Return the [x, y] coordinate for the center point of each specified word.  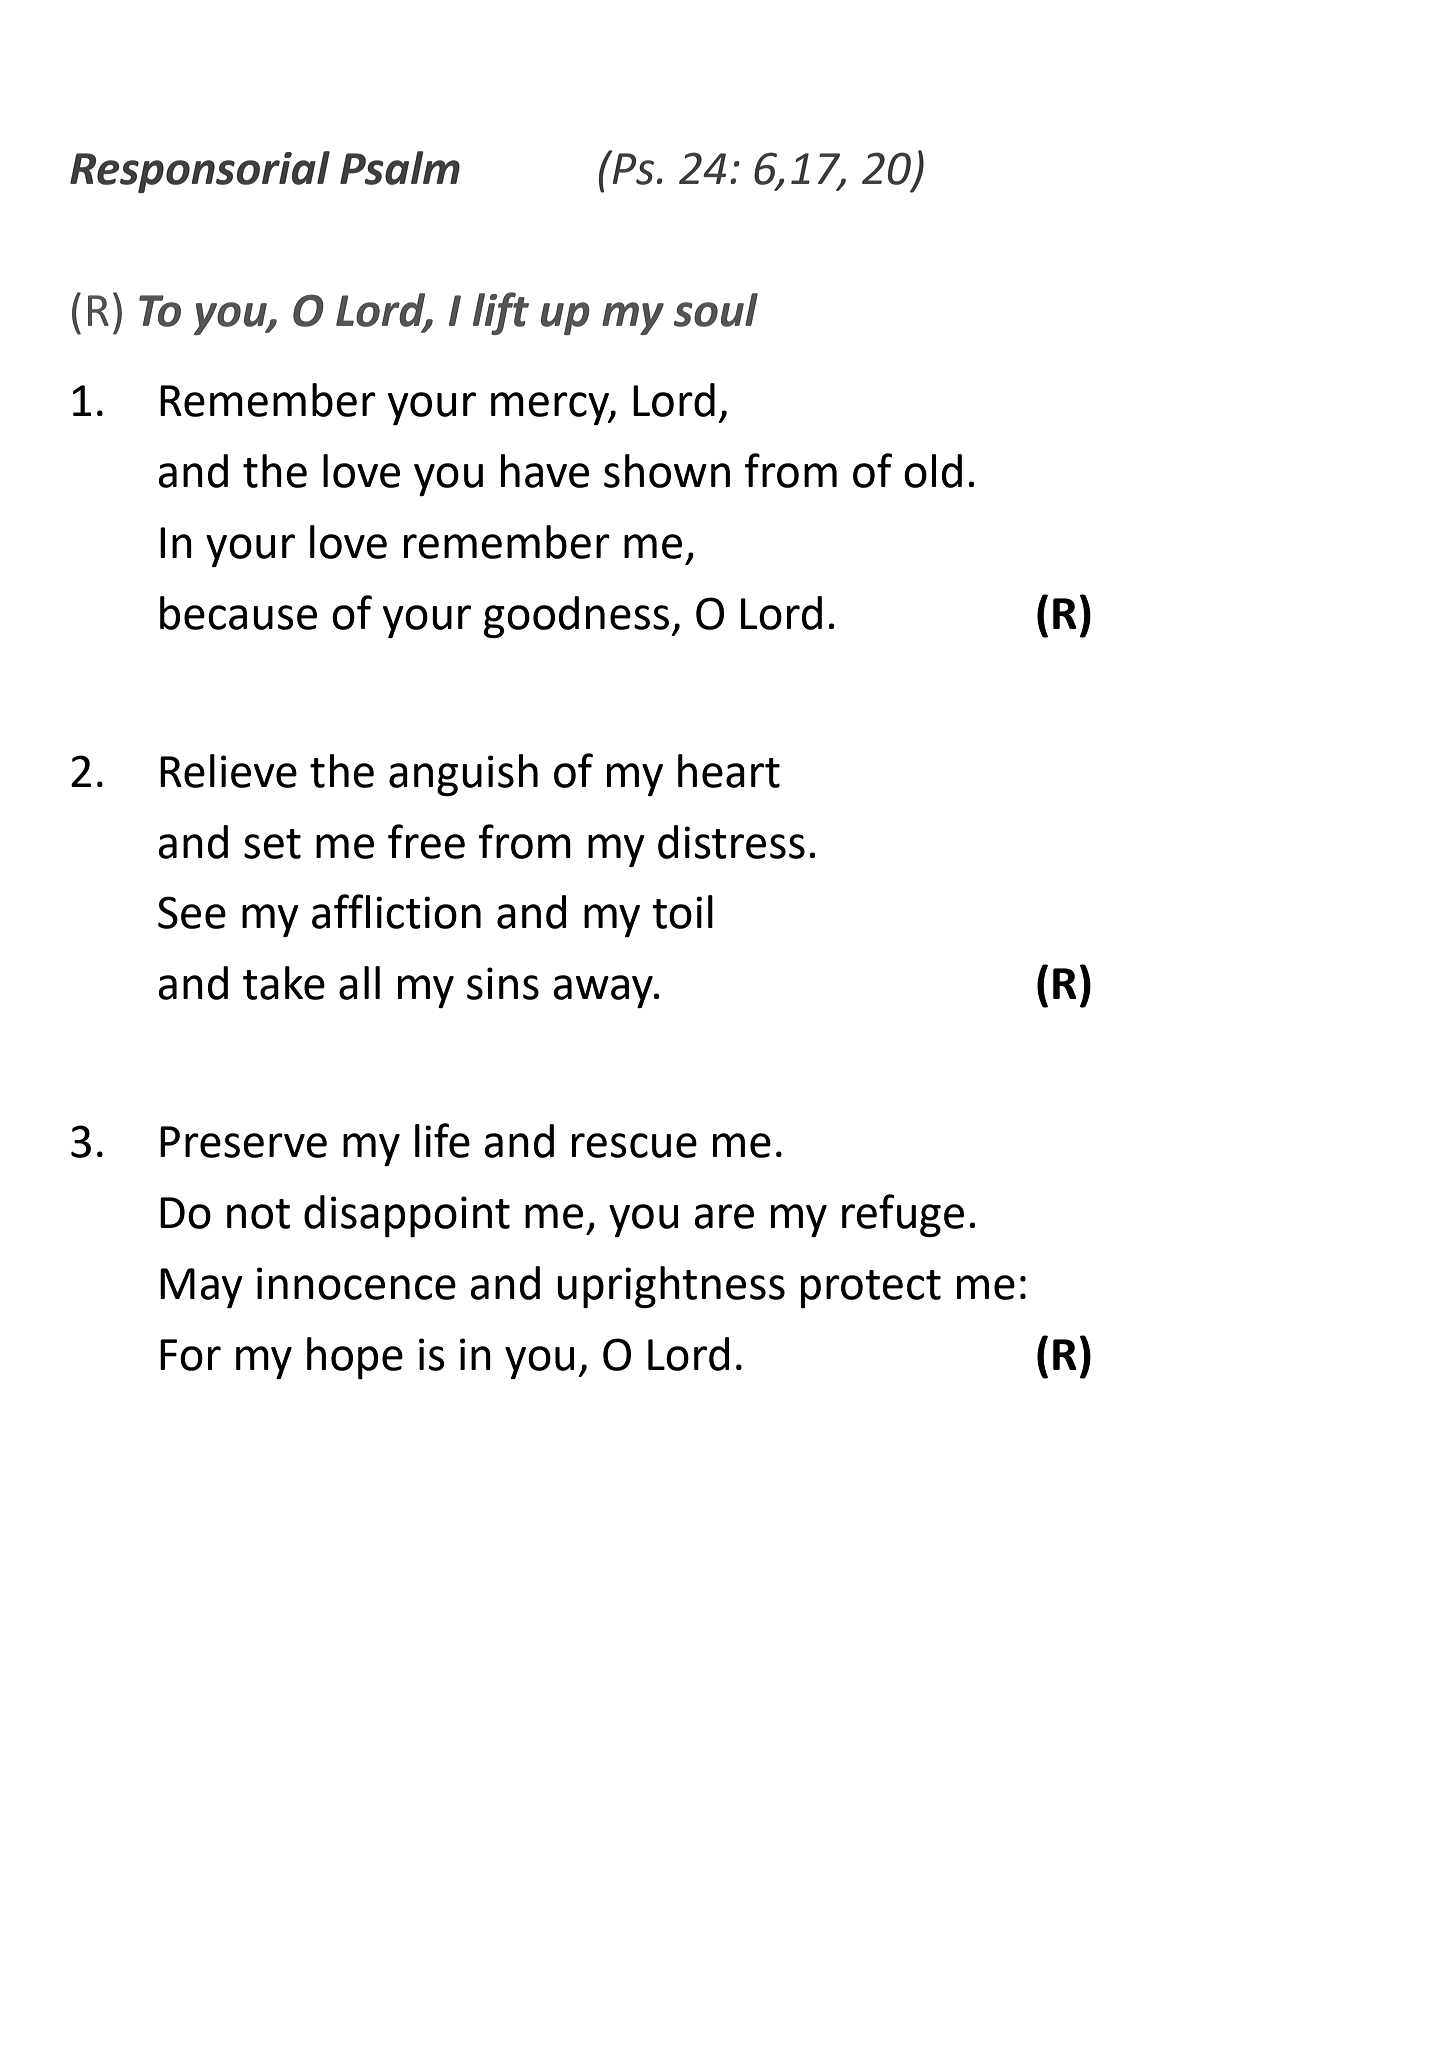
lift [501, 313]
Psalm [400, 168]
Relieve [228, 771]
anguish [463, 775]
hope [355, 1358]
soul [716, 310]
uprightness [671, 1287]
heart [729, 771]
